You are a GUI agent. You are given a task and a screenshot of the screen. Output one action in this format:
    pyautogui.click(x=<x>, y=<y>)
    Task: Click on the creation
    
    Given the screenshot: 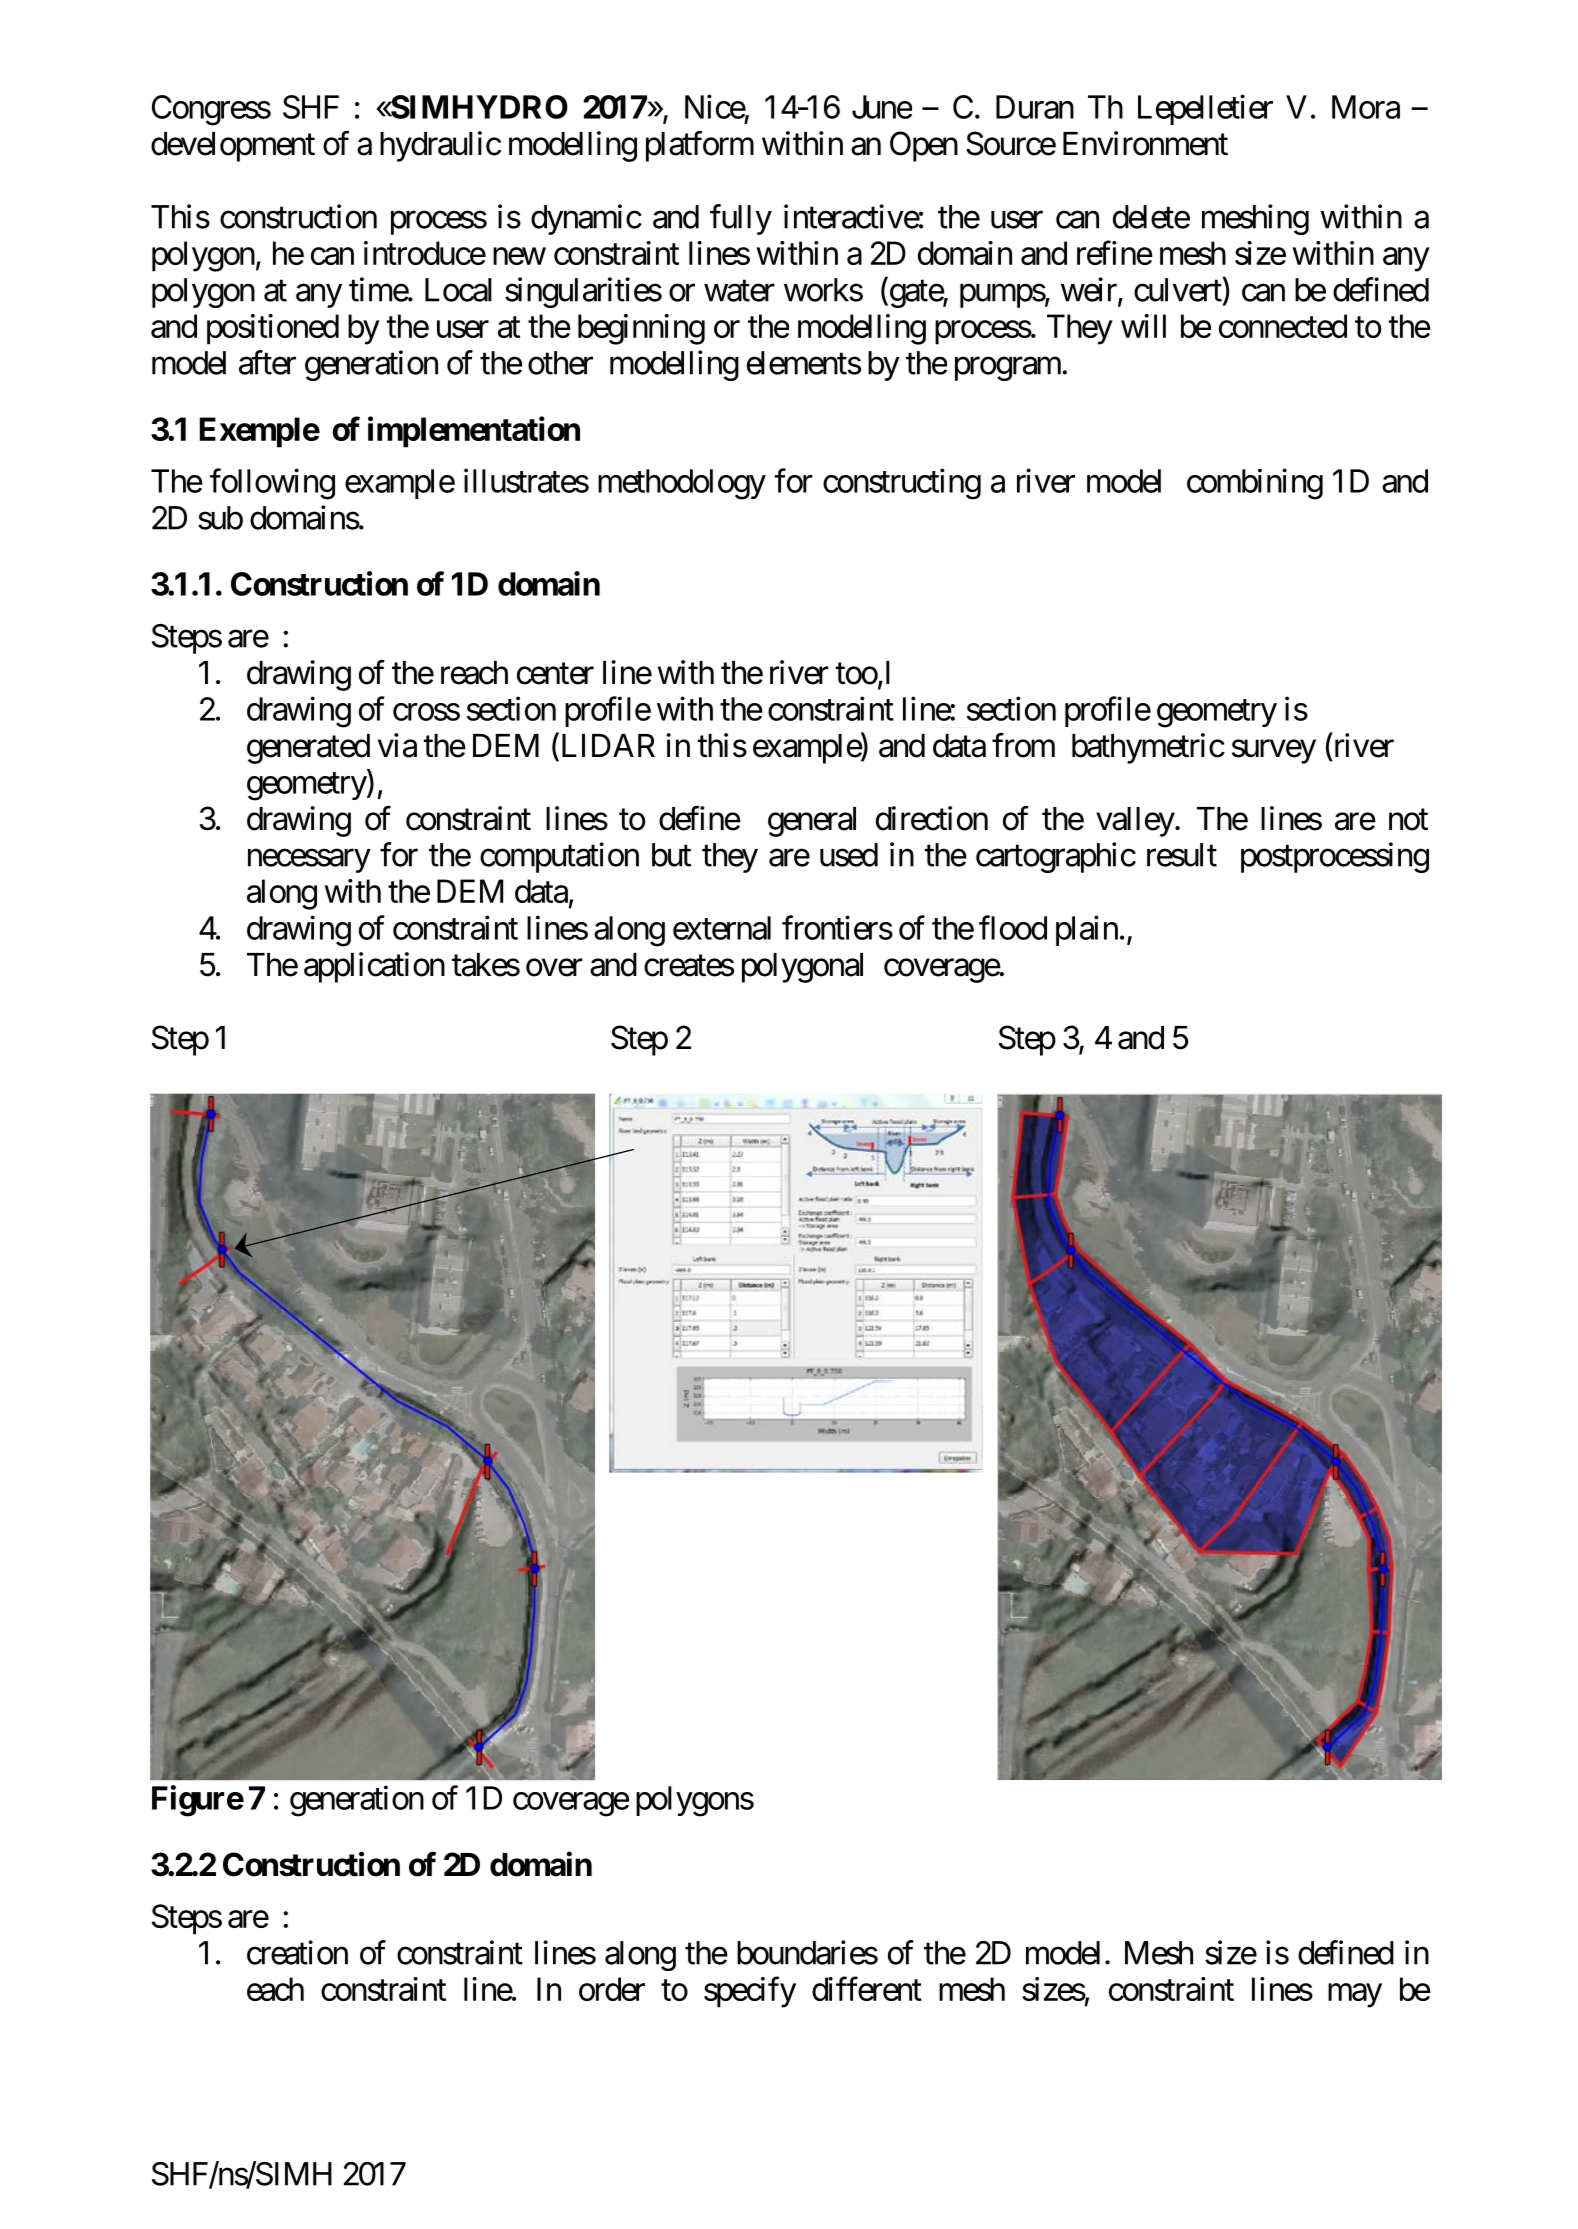 What is the action you would take?
    pyautogui.click(x=297, y=1952)
